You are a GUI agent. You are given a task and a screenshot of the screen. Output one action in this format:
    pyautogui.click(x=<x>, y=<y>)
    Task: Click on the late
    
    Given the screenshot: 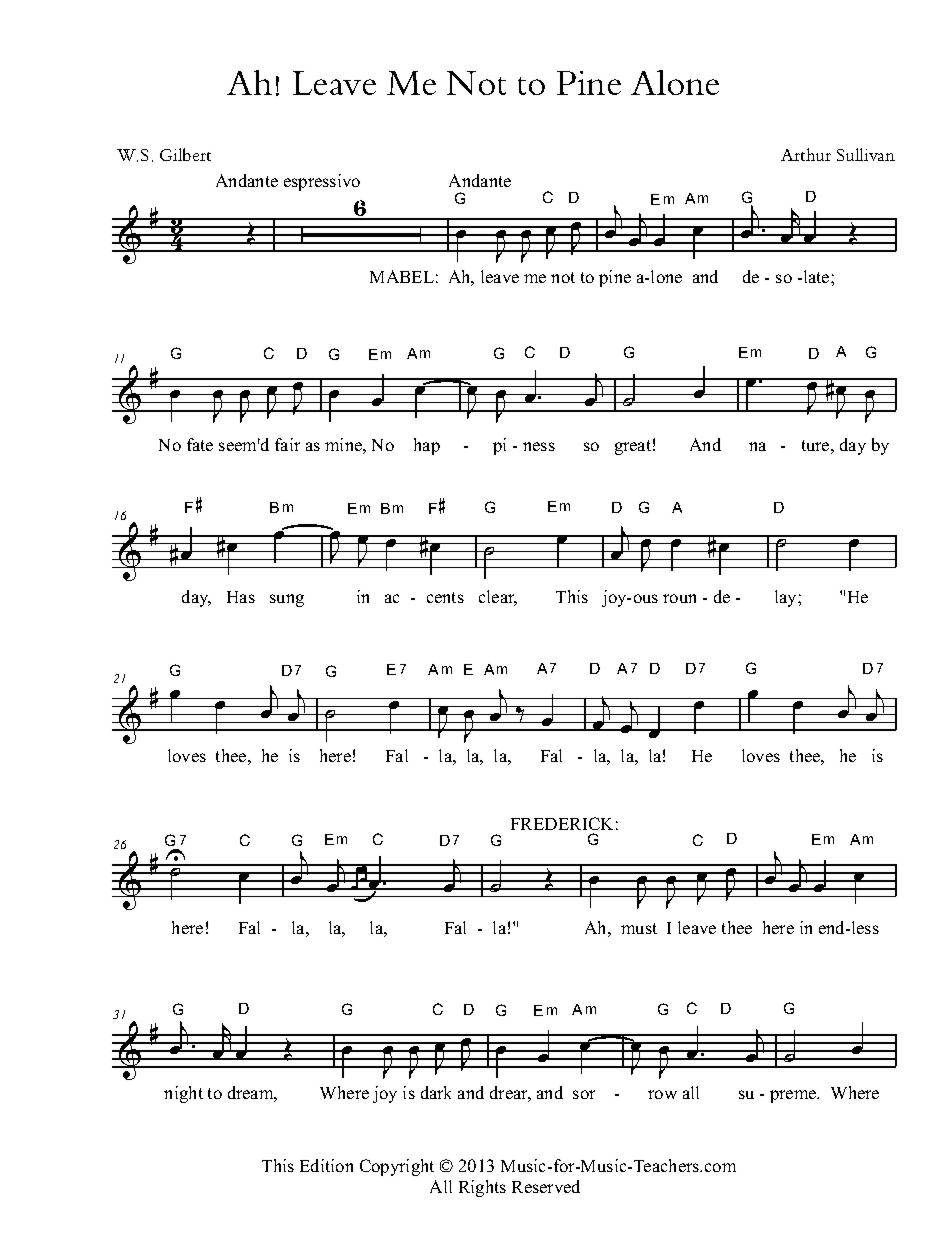 What is the action you would take?
    pyautogui.click(x=816, y=276)
